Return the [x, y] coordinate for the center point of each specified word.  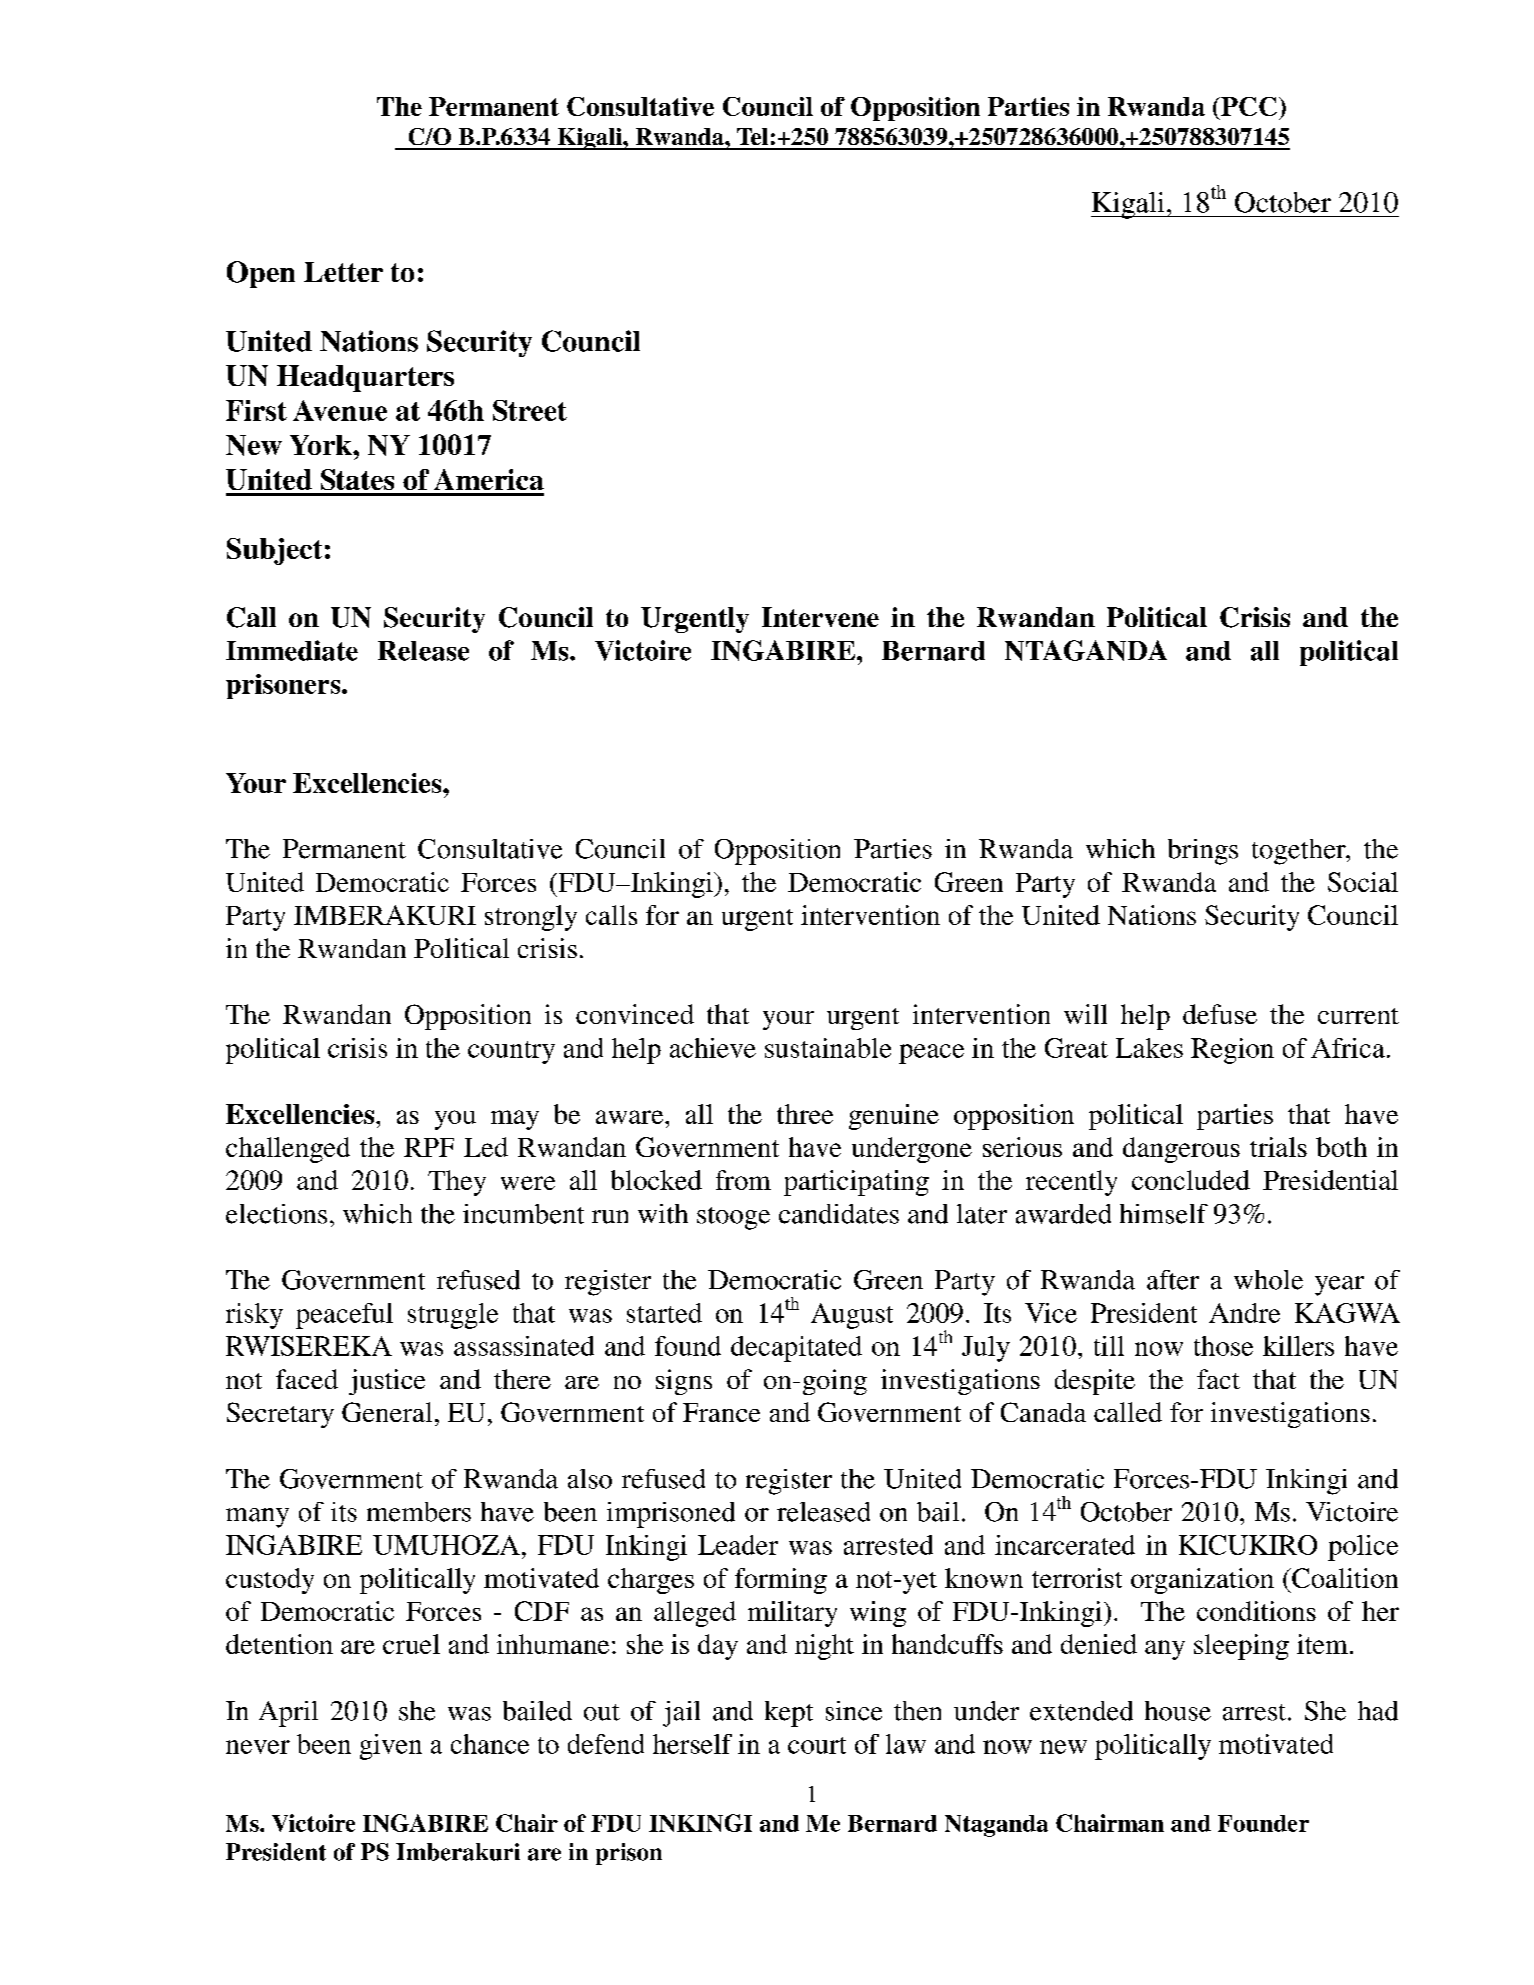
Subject [274, 551]
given [391, 1747]
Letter [343, 272]
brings [1203, 852]
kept [789, 1714]
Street [530, 410]
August [852, 1316]
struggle [453, 1316]
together [1300, 852]
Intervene [820, 617]
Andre [1244, 1313]
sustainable [828, 1048]
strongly [531, 918]
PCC [1248, 106]
